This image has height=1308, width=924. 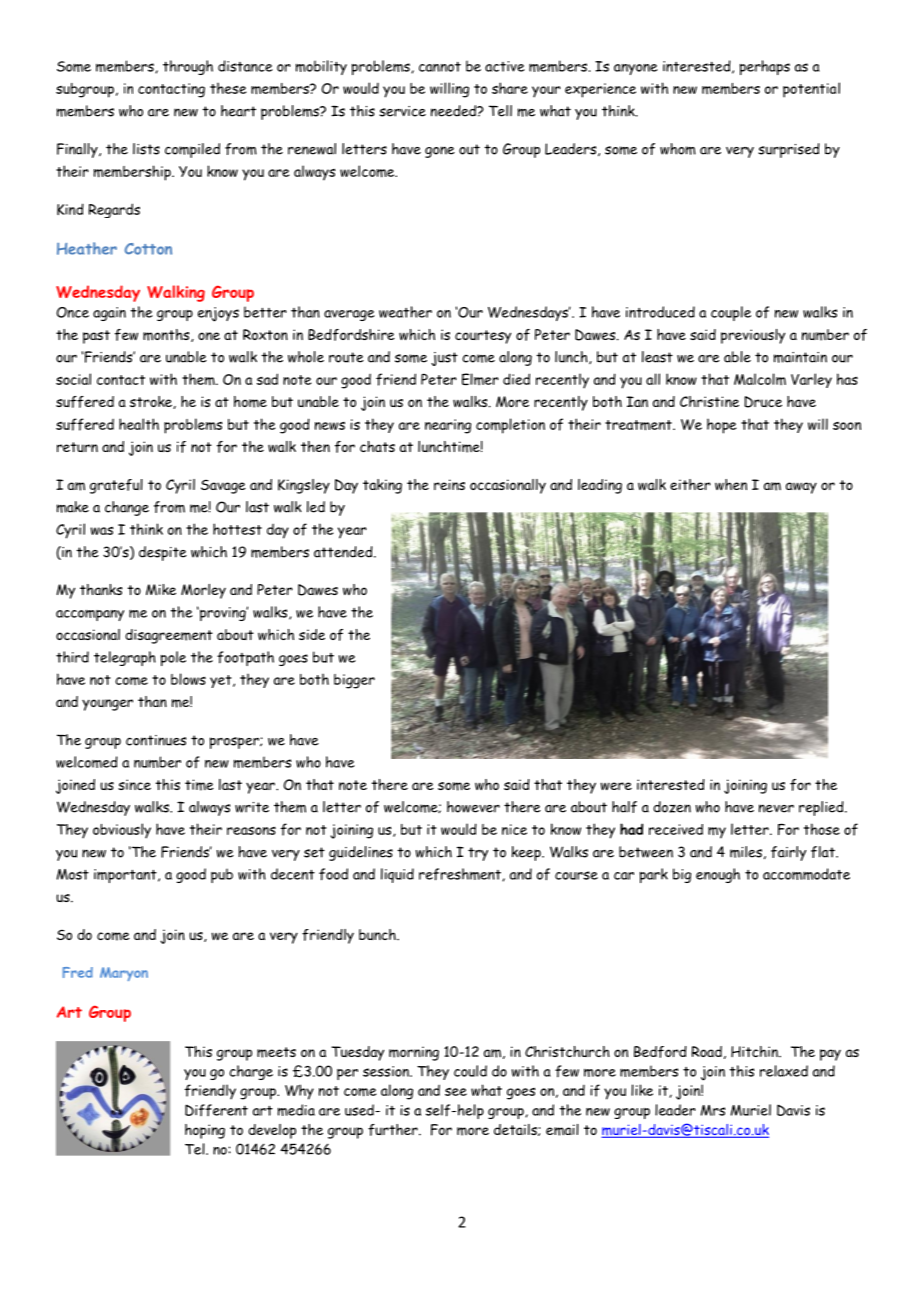 I want to click on when, so click(x=731, y=484).
